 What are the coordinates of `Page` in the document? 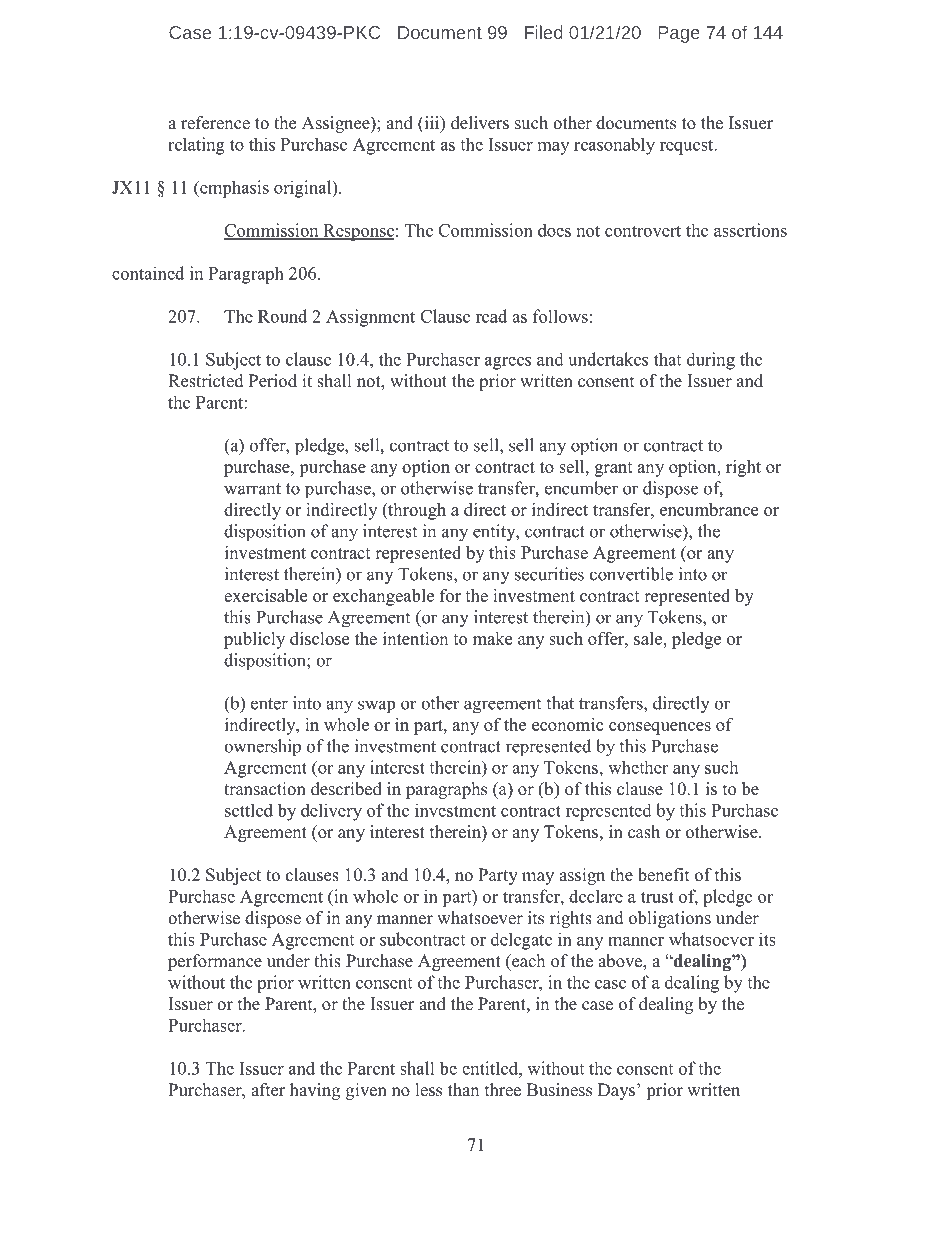 It's located at (679, 34).
